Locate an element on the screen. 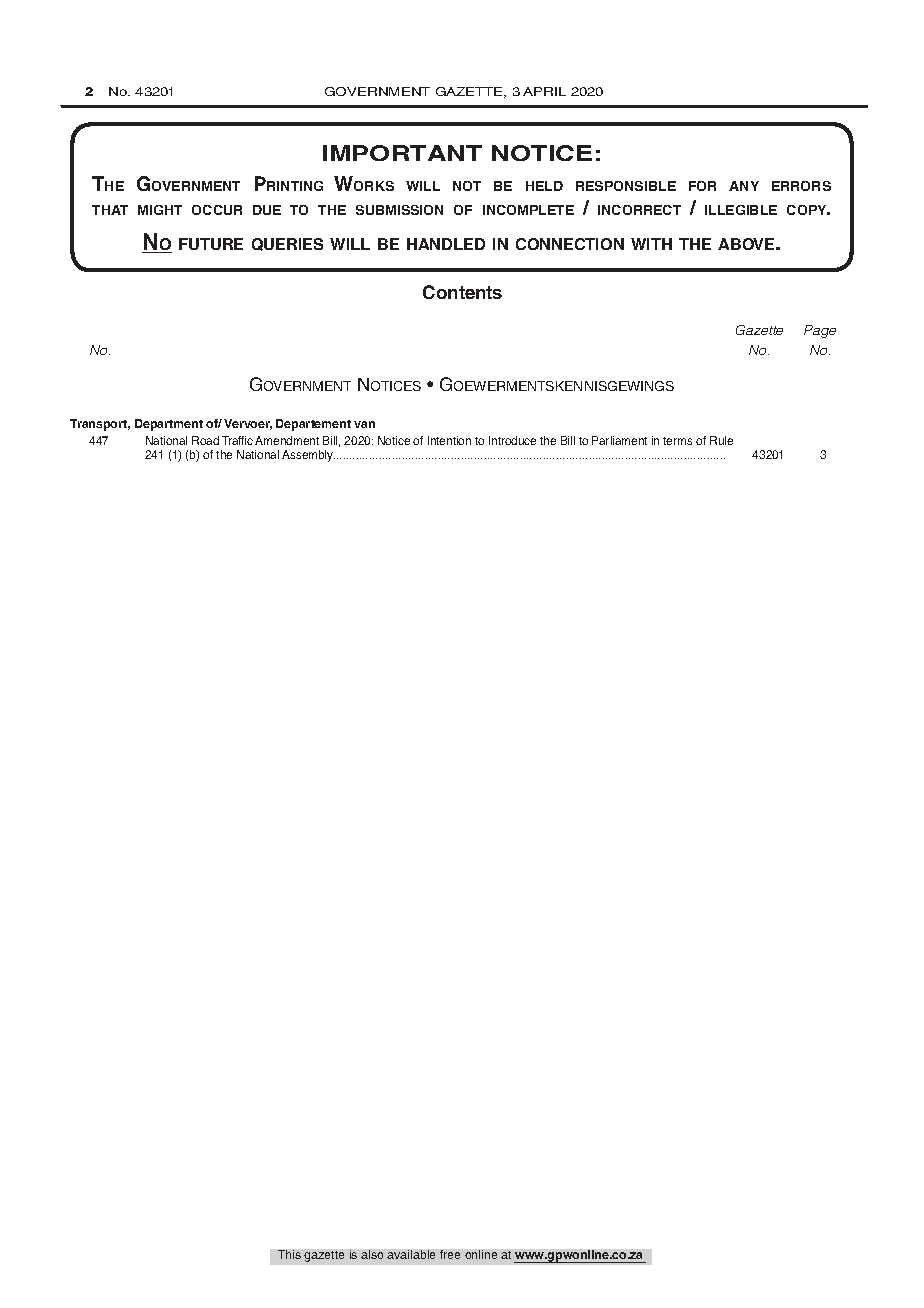 The width and height of the screenshot is (924, 1308). Rule is located at coordinates (721, 440).
